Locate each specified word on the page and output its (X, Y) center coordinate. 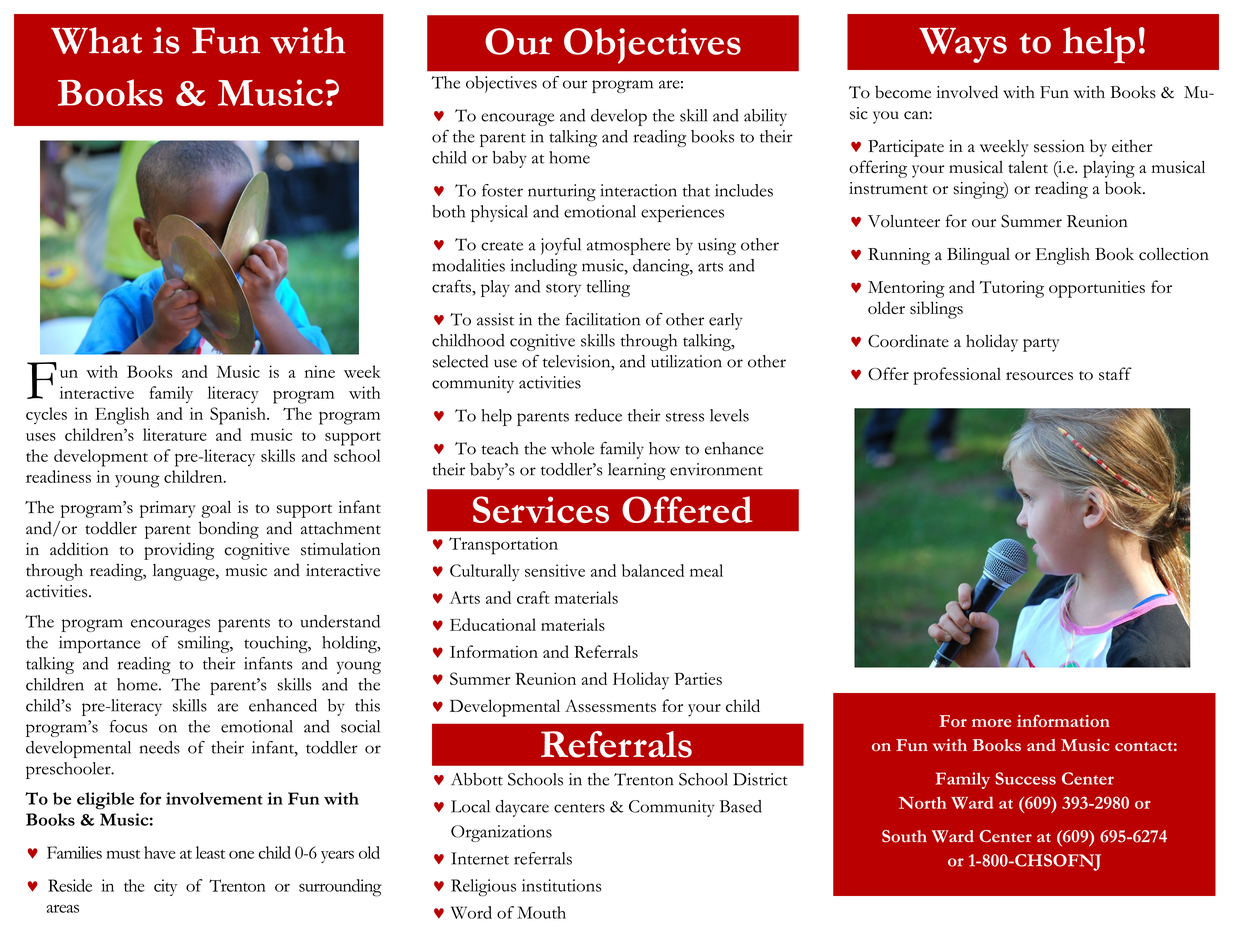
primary (168, 509)
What (96, 40)
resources (1039, 376)
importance (99, 644)
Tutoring (1012, 289)
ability (765, 117)
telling (608, 288)
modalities (468, 265)
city (165, 887)
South (904, 836)
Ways (963, 45)
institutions (562, 885)
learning (637, 471)
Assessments (610, 705)
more (992, 723)
